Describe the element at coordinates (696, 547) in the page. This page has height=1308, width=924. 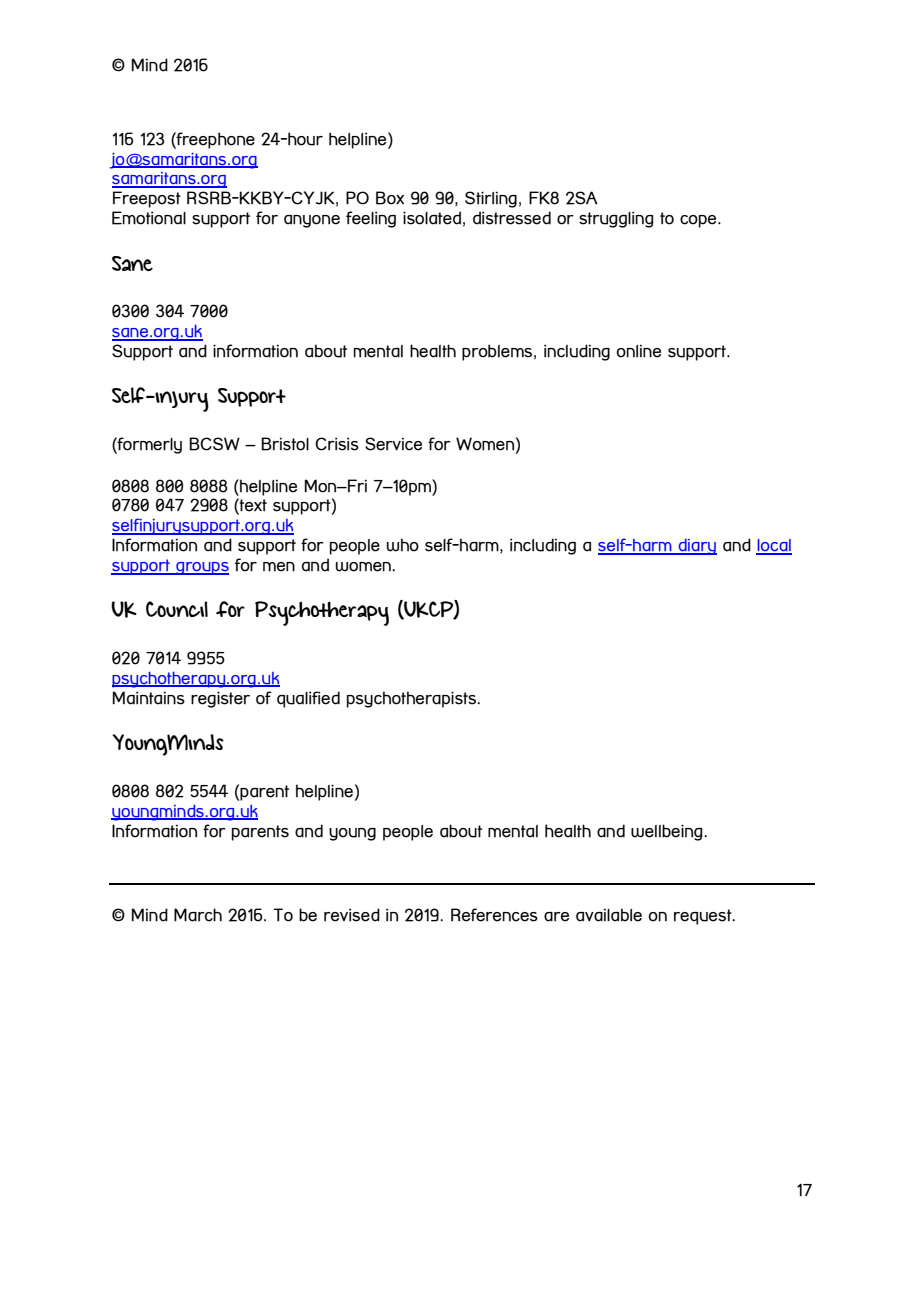
I see `diary` at that location.
